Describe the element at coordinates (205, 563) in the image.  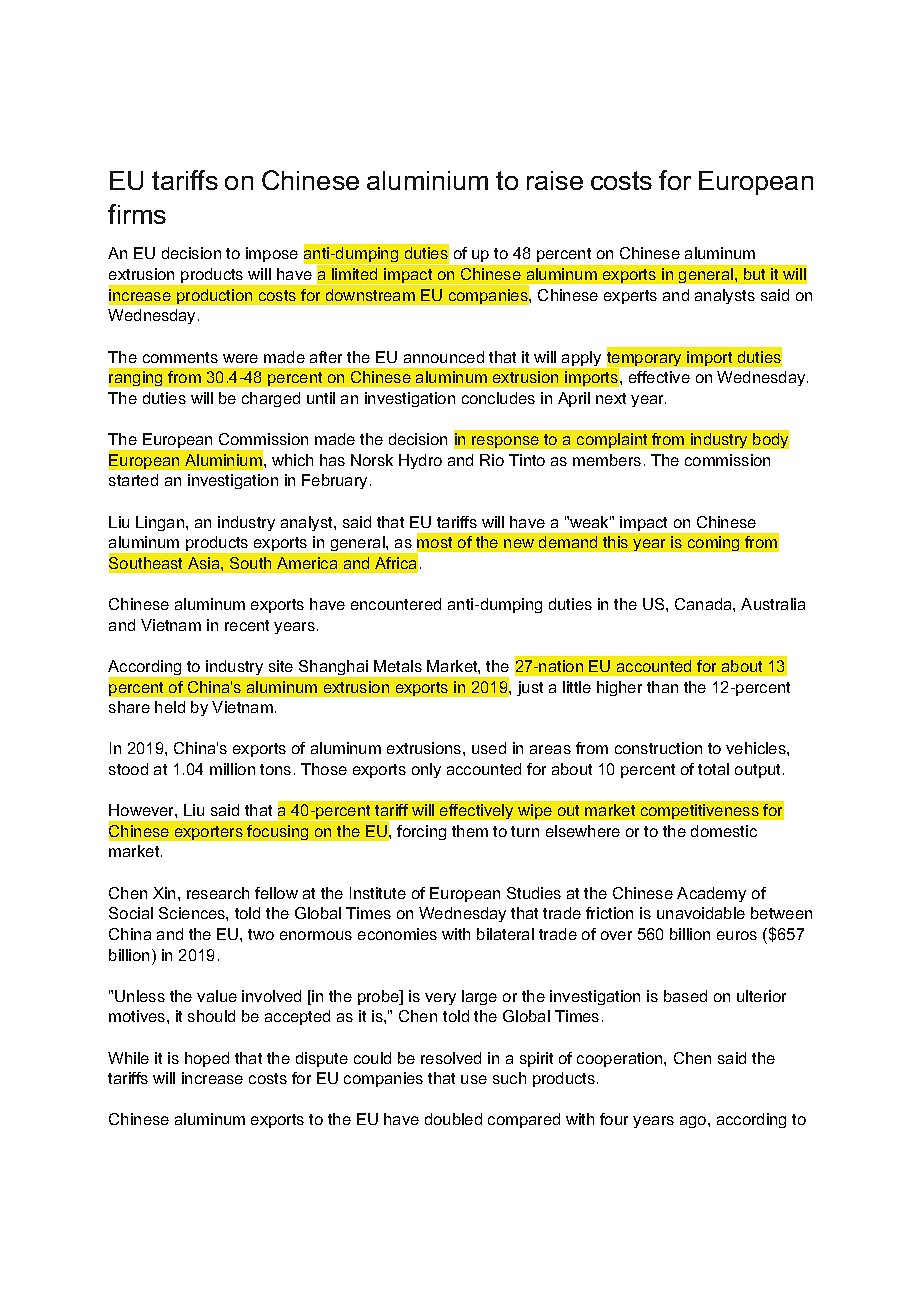
I see `Asia` at that location.
